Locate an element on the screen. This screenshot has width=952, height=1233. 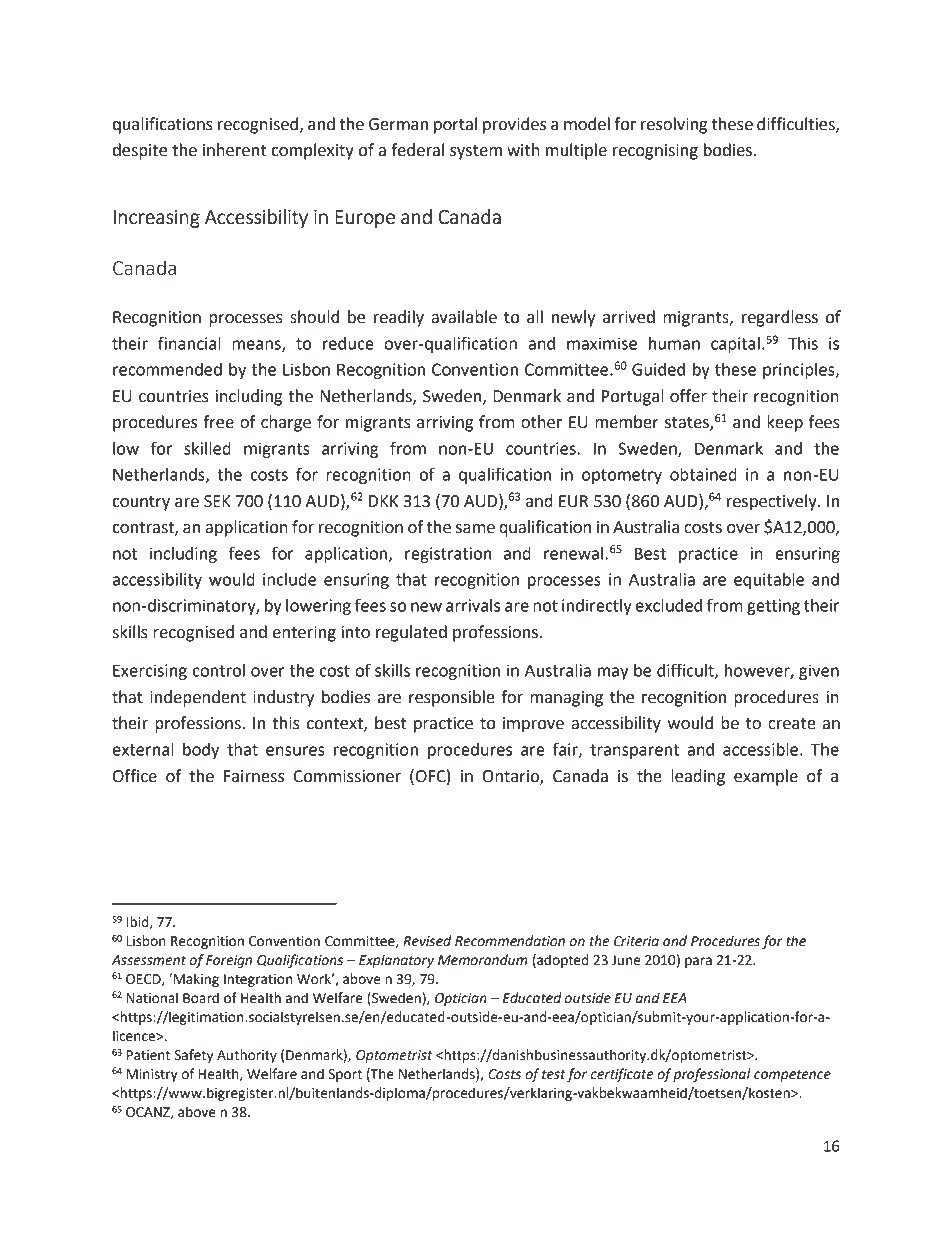
system is located at coordinates (476, 152).
